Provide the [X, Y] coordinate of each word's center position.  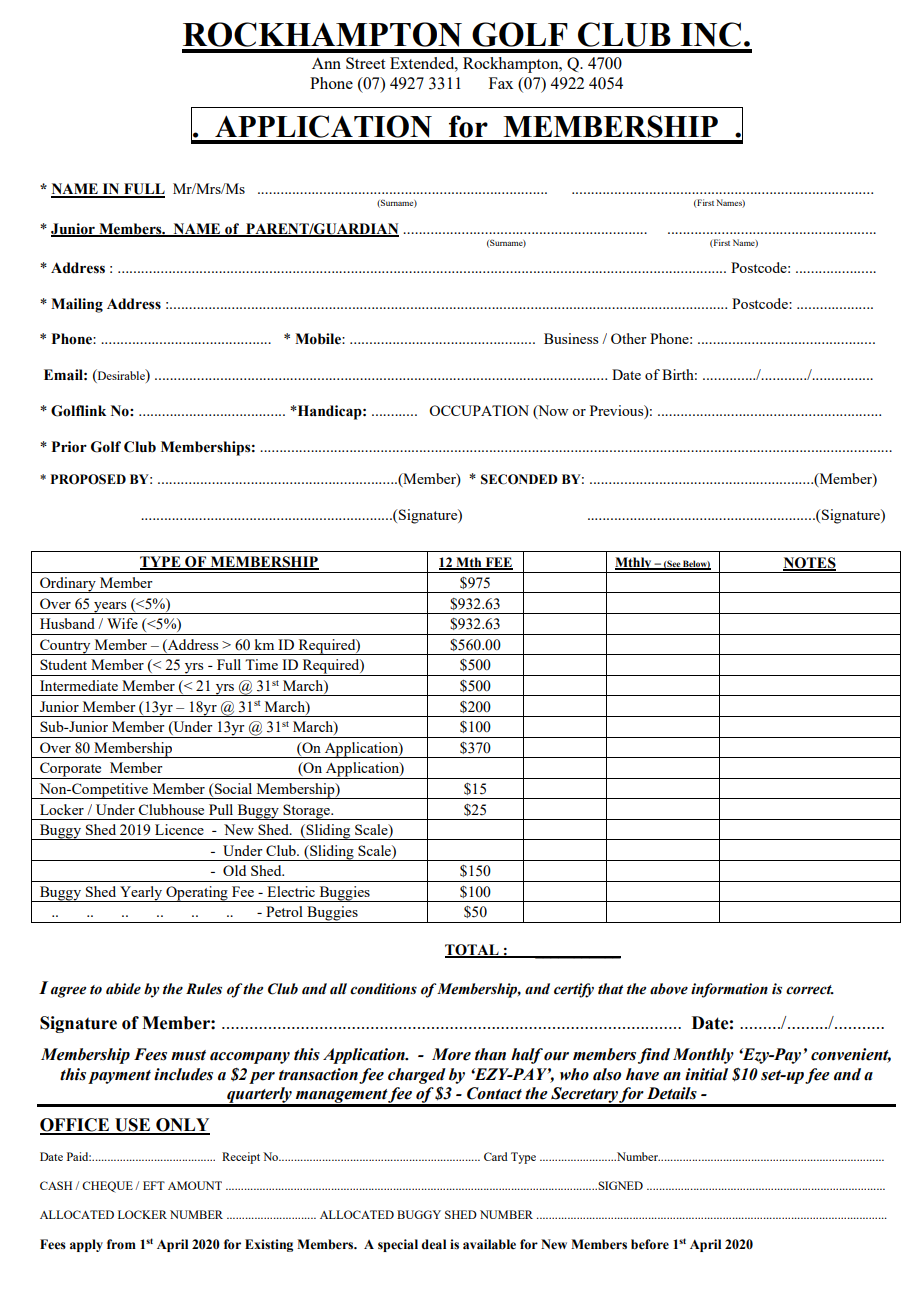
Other [629, 338]
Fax [501, 83]
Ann [326, 63]
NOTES [809, 563]
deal [433, 1244]
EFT [154, 1185]
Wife [122, 623]
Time [261, 664]
